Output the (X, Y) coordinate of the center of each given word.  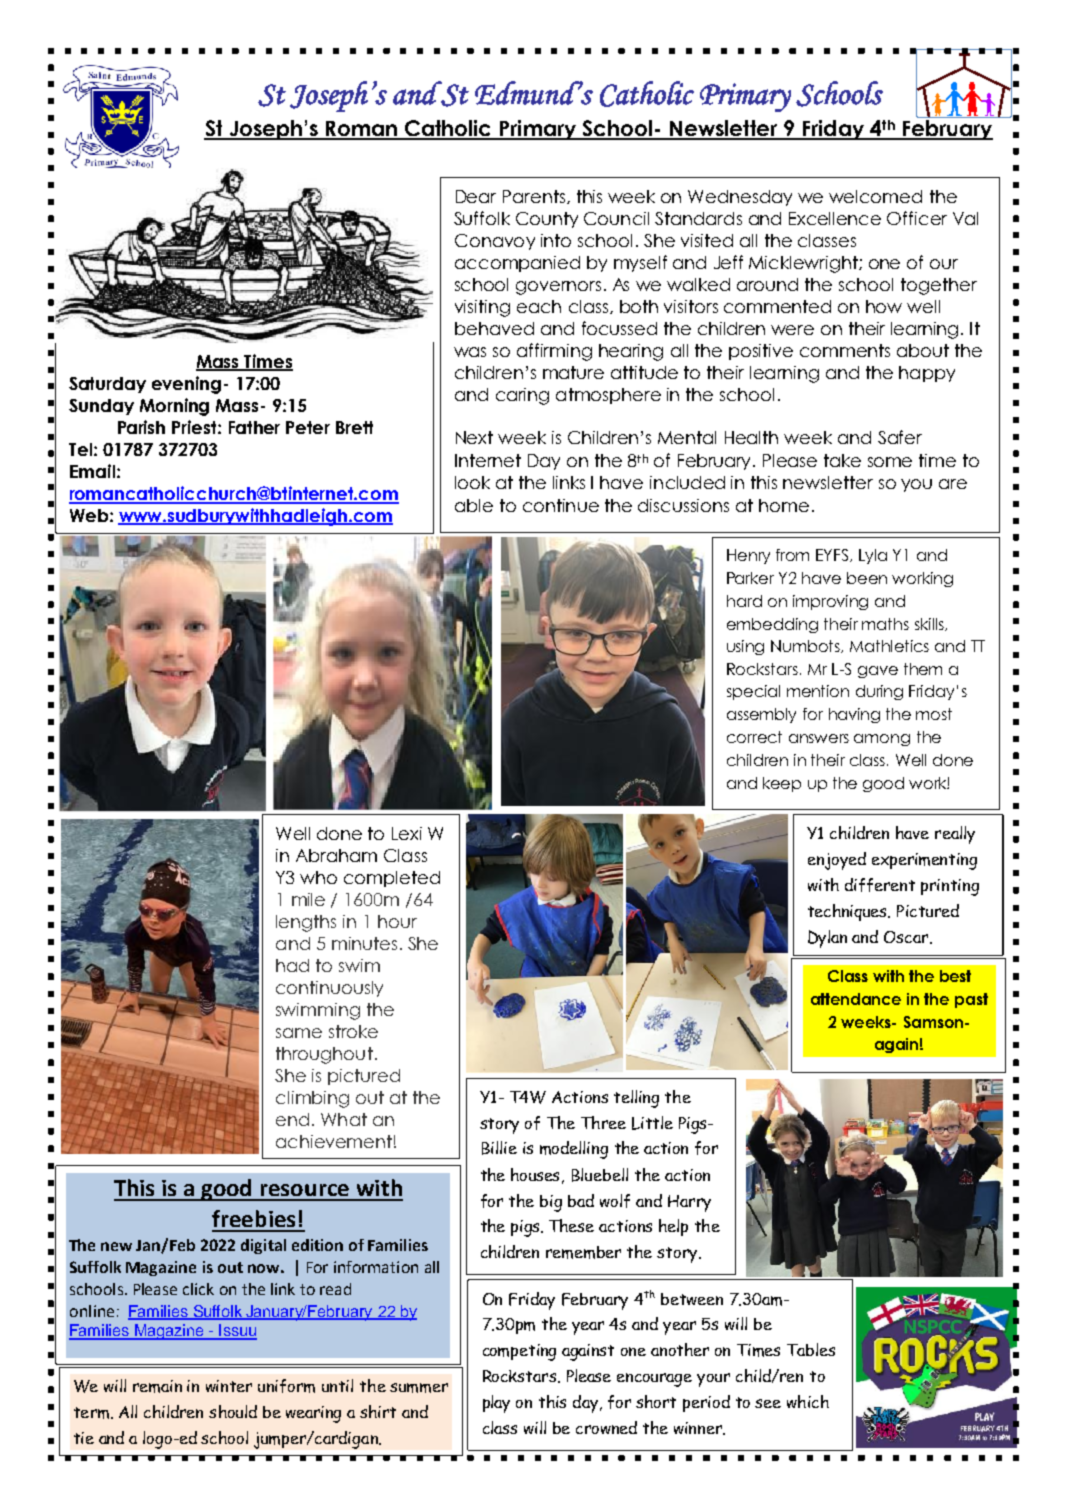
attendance (856, 999)
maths (885, 624)
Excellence (835, 218)
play (496, 1404)
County (547, 220)
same (299, 1033)
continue (561, 505)
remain (157, 1386)
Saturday (107, 385)
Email (92, 471)
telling (636, 1099)
